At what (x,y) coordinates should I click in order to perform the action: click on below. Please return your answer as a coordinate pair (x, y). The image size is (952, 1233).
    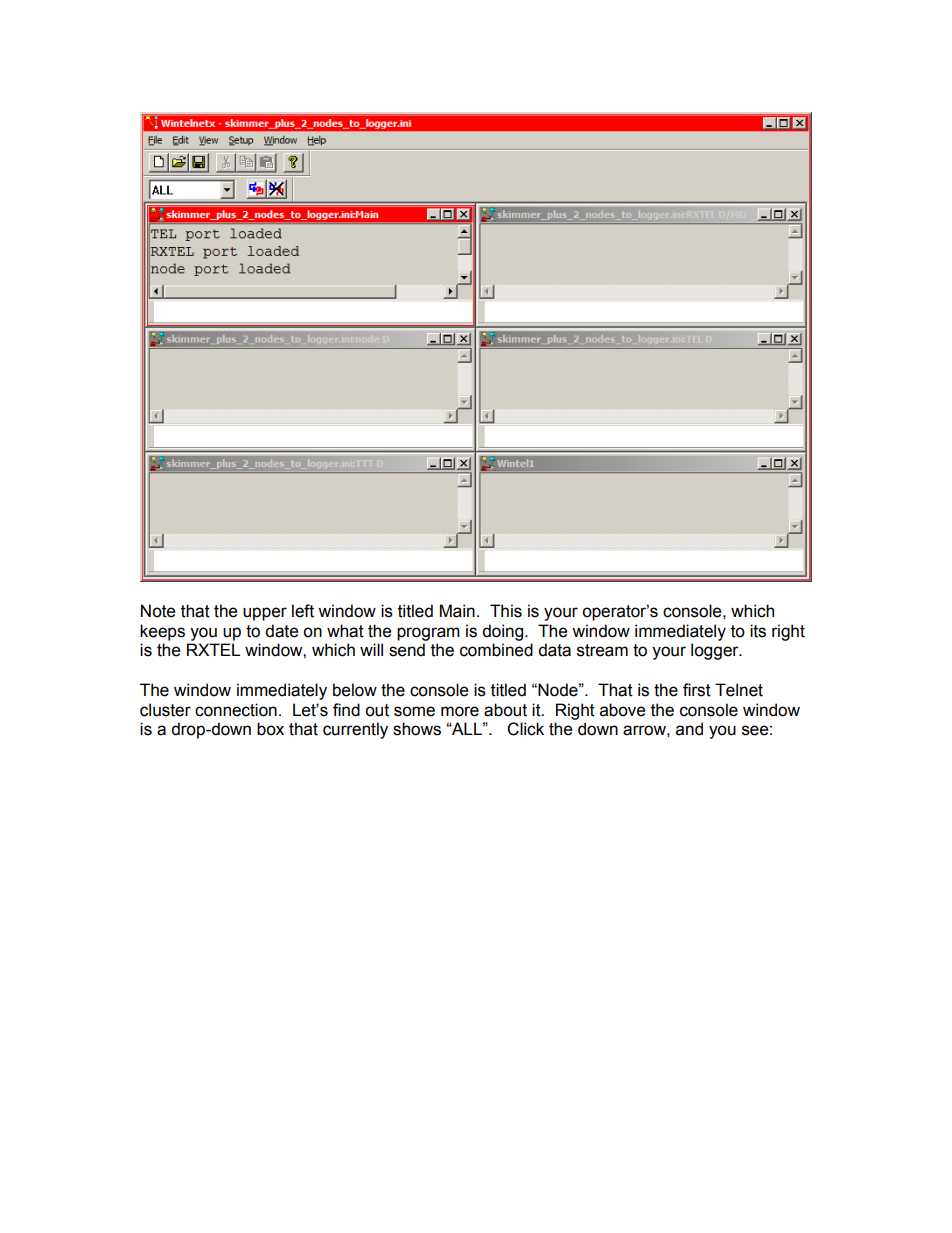
    Looking at the image, I should click on (355, 690).
